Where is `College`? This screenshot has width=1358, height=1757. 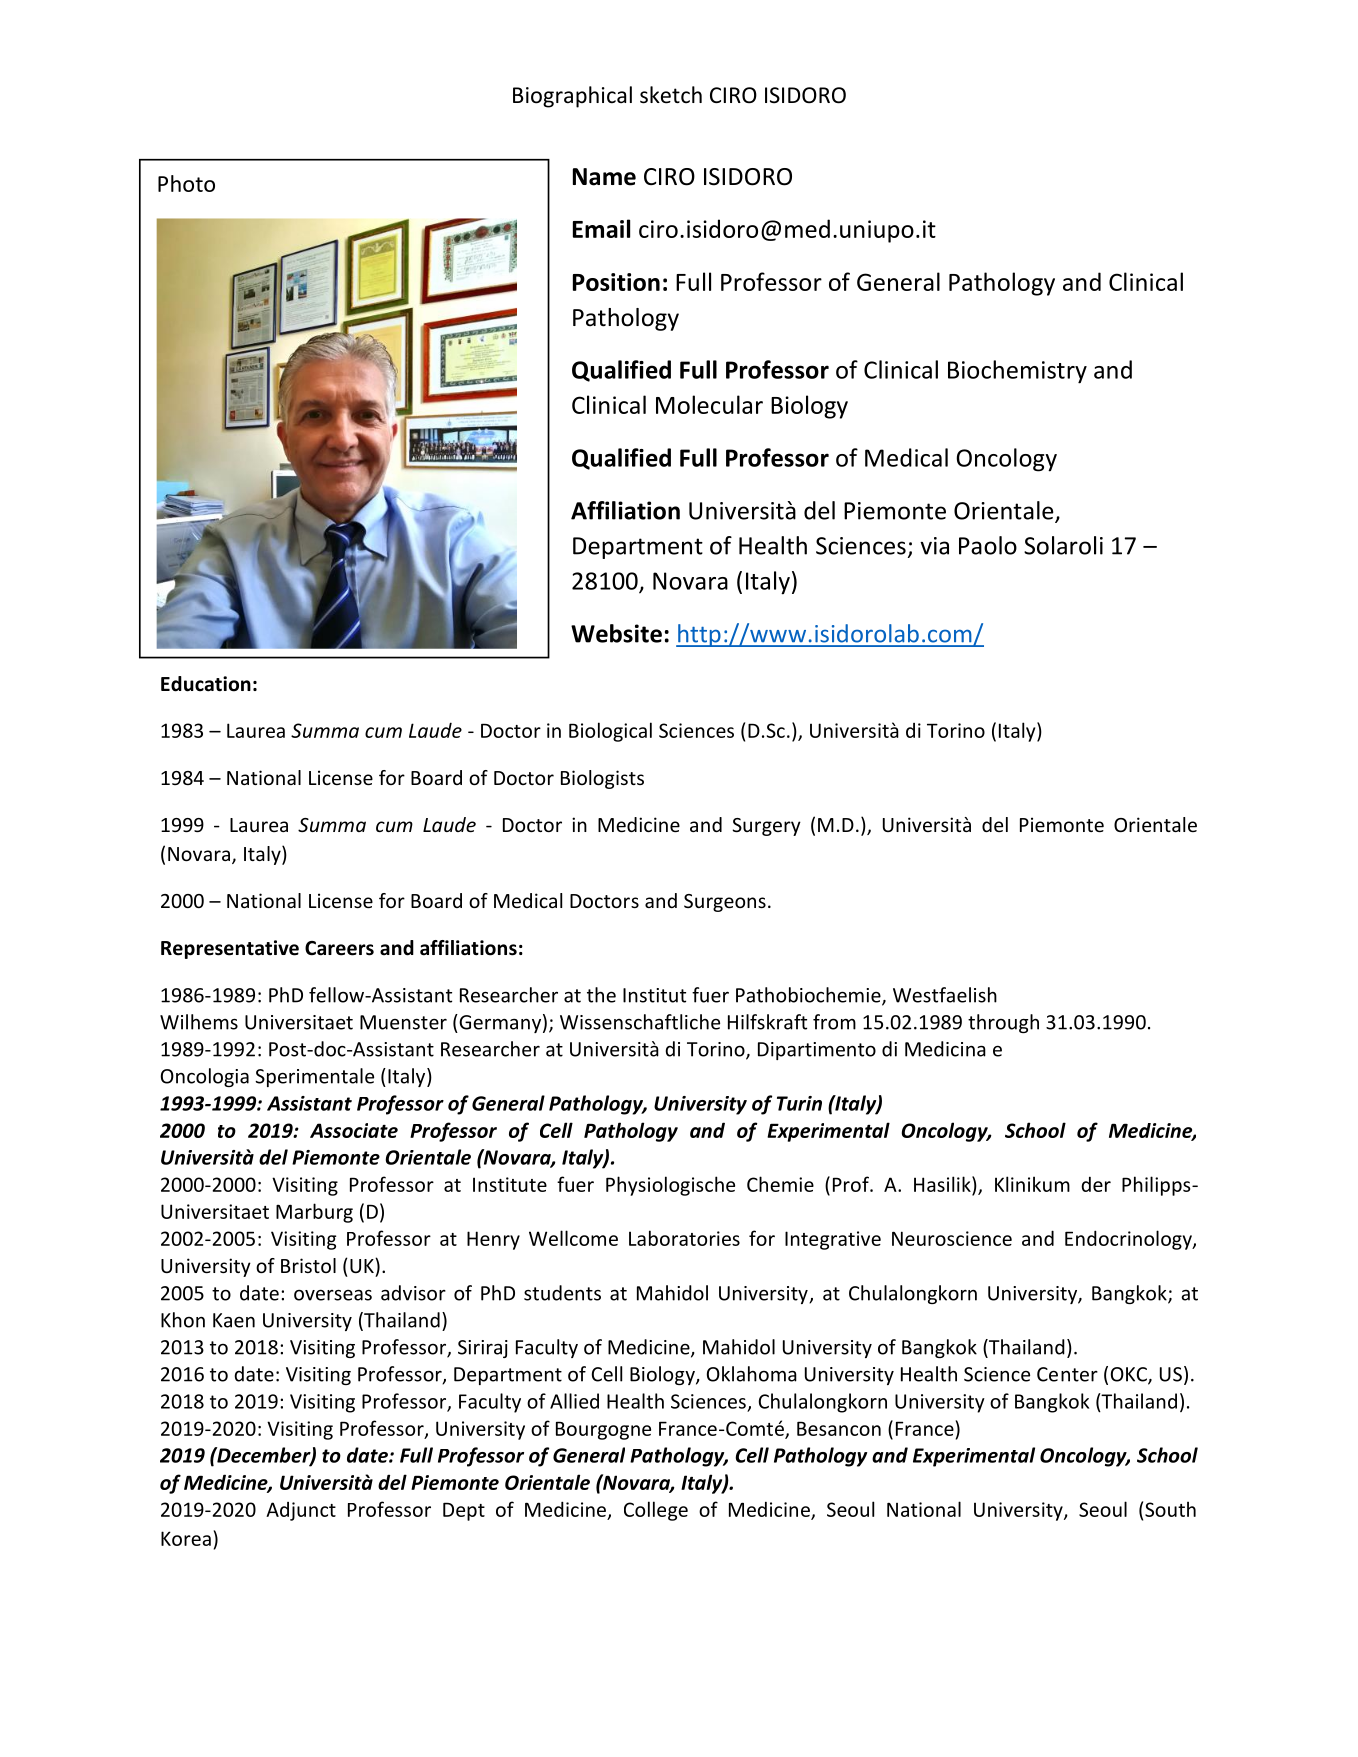
College is located at coordinates (656, 1511).
